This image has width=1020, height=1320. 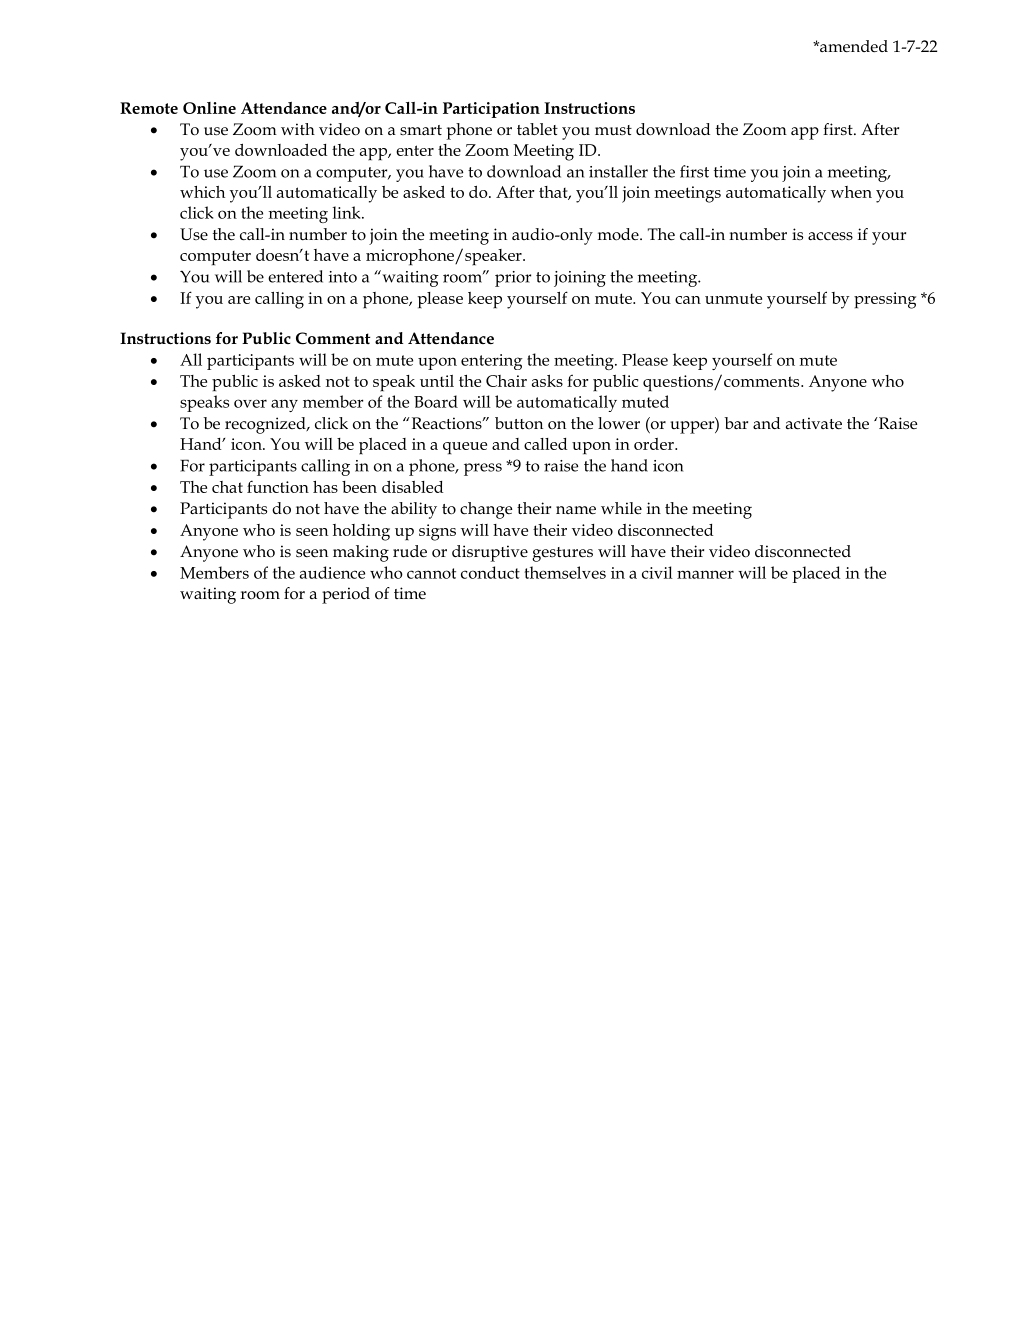 I want to click on access, so click(x=830, y=236).
